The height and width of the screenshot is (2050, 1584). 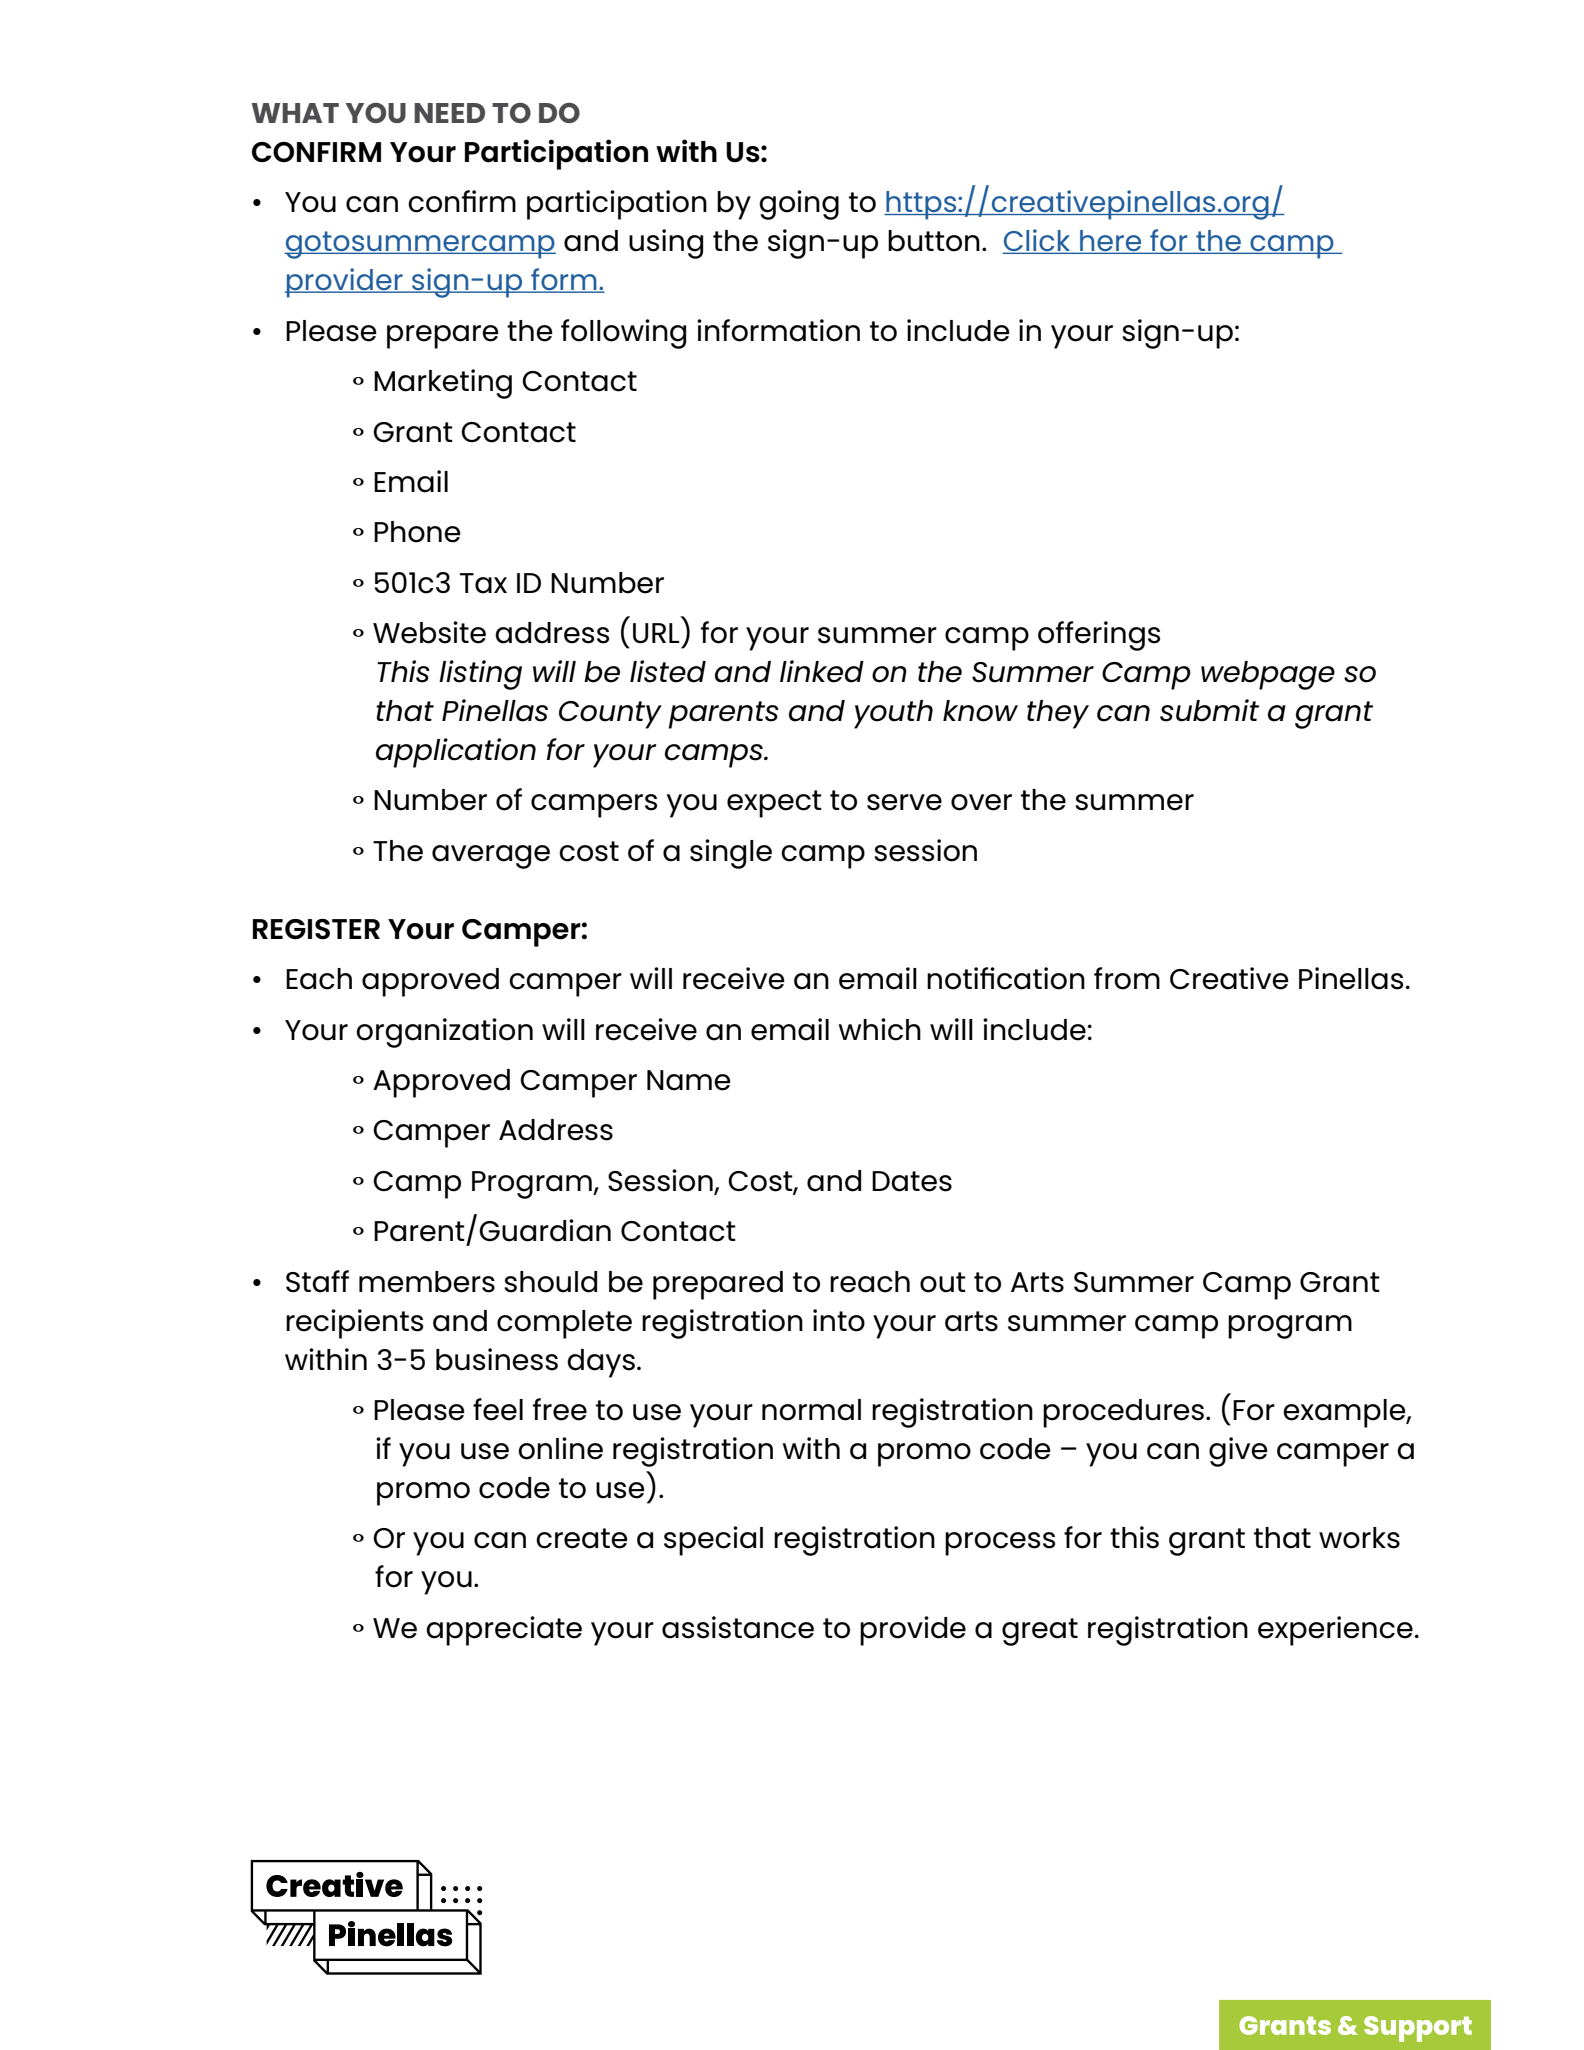 I want to click on single, so click(x=731, y=854).
